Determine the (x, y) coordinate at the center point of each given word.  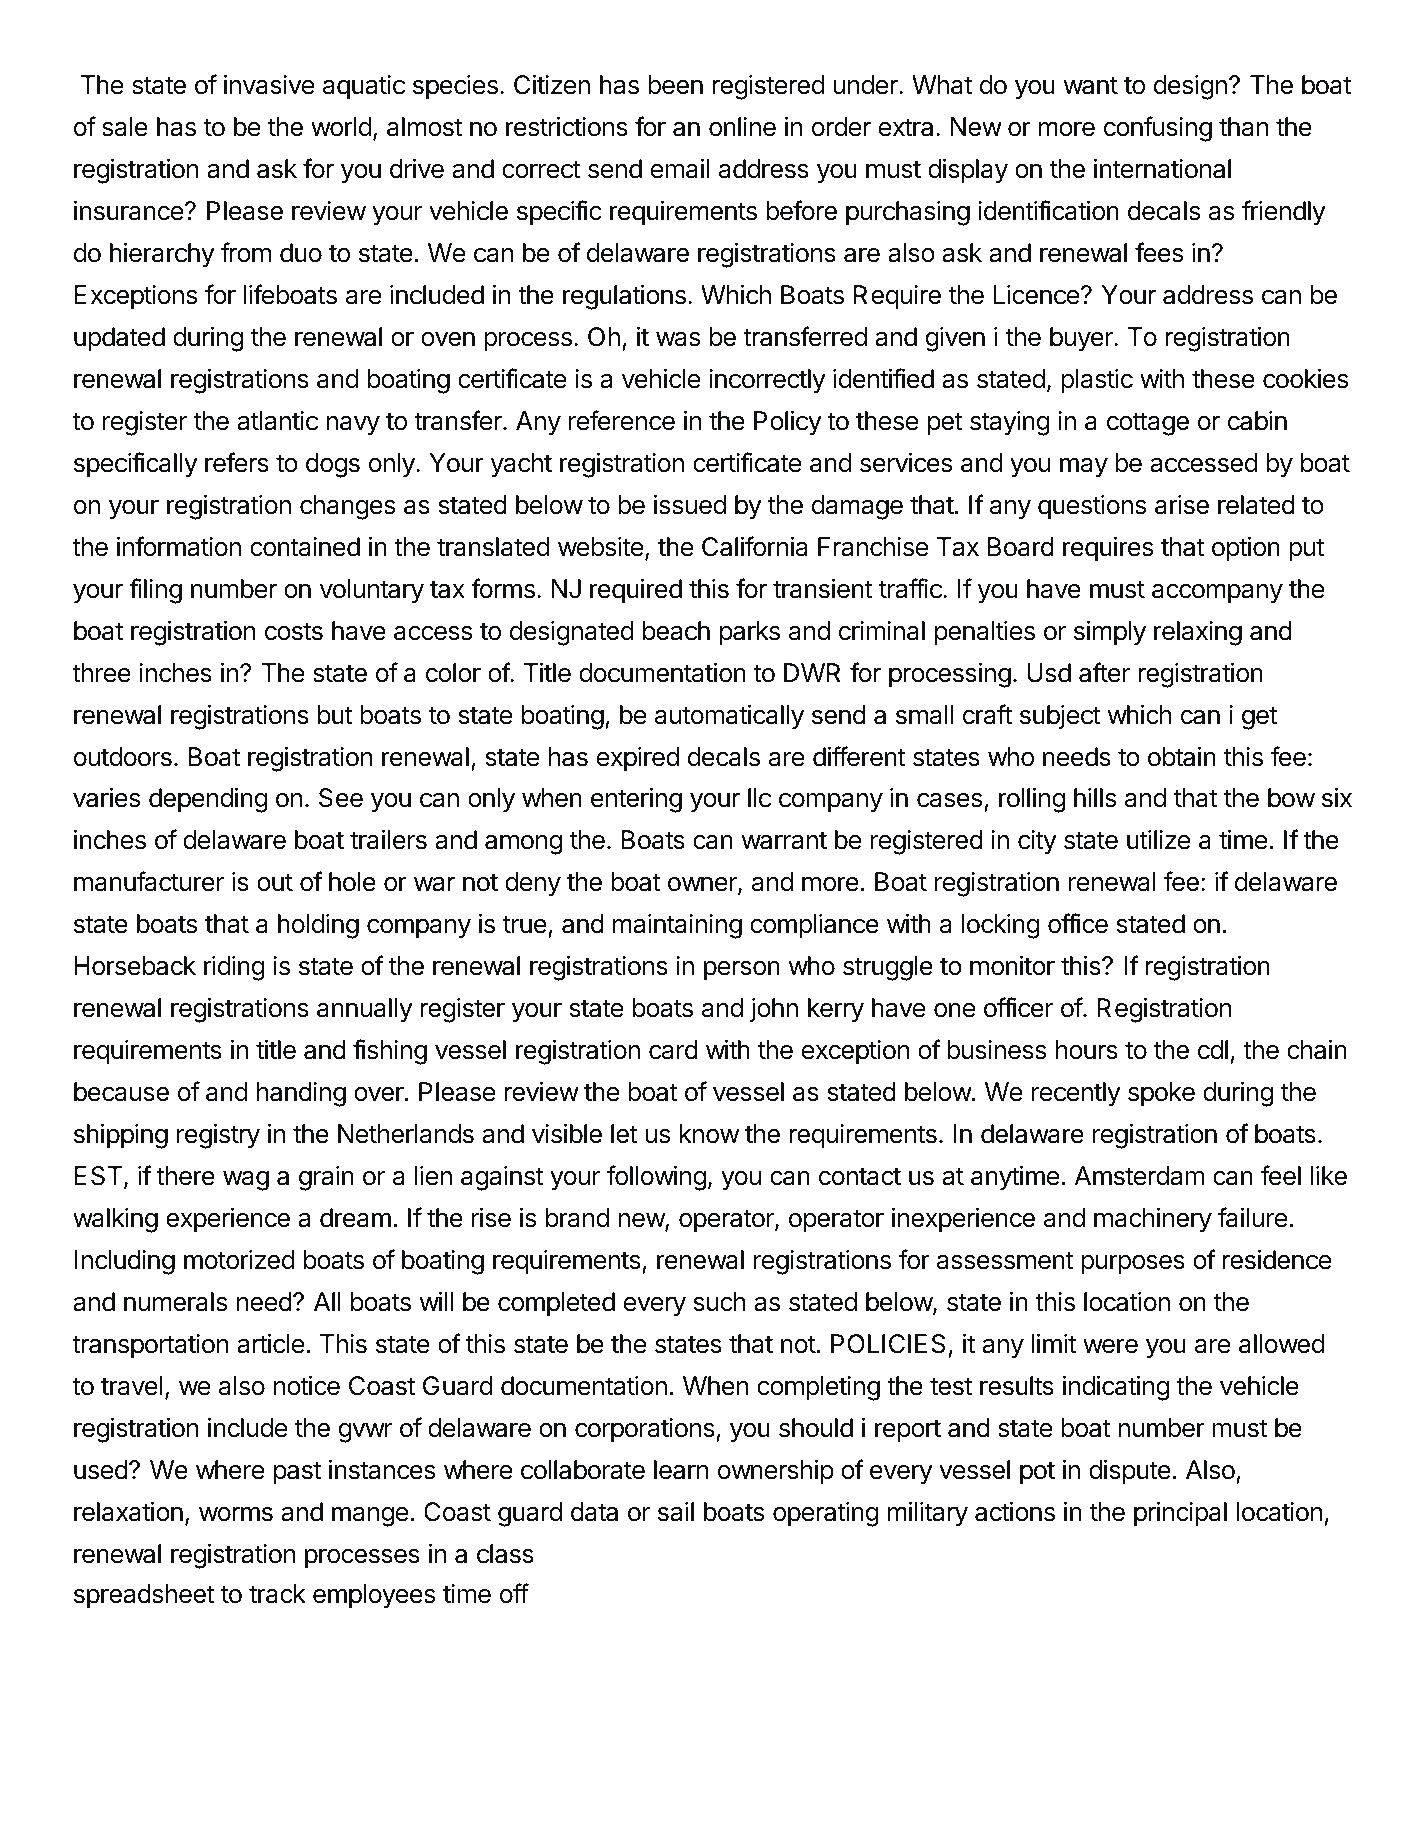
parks (750, 633)
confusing (1158, 129)
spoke (1161, 1094)
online (742, 127)
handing (301, 1094)
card (673, 1050)
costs (294, 631)
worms (236, 1514)
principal (1180, 1514)
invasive (269, 85)
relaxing (1198, 633)
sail (676, 1512)
